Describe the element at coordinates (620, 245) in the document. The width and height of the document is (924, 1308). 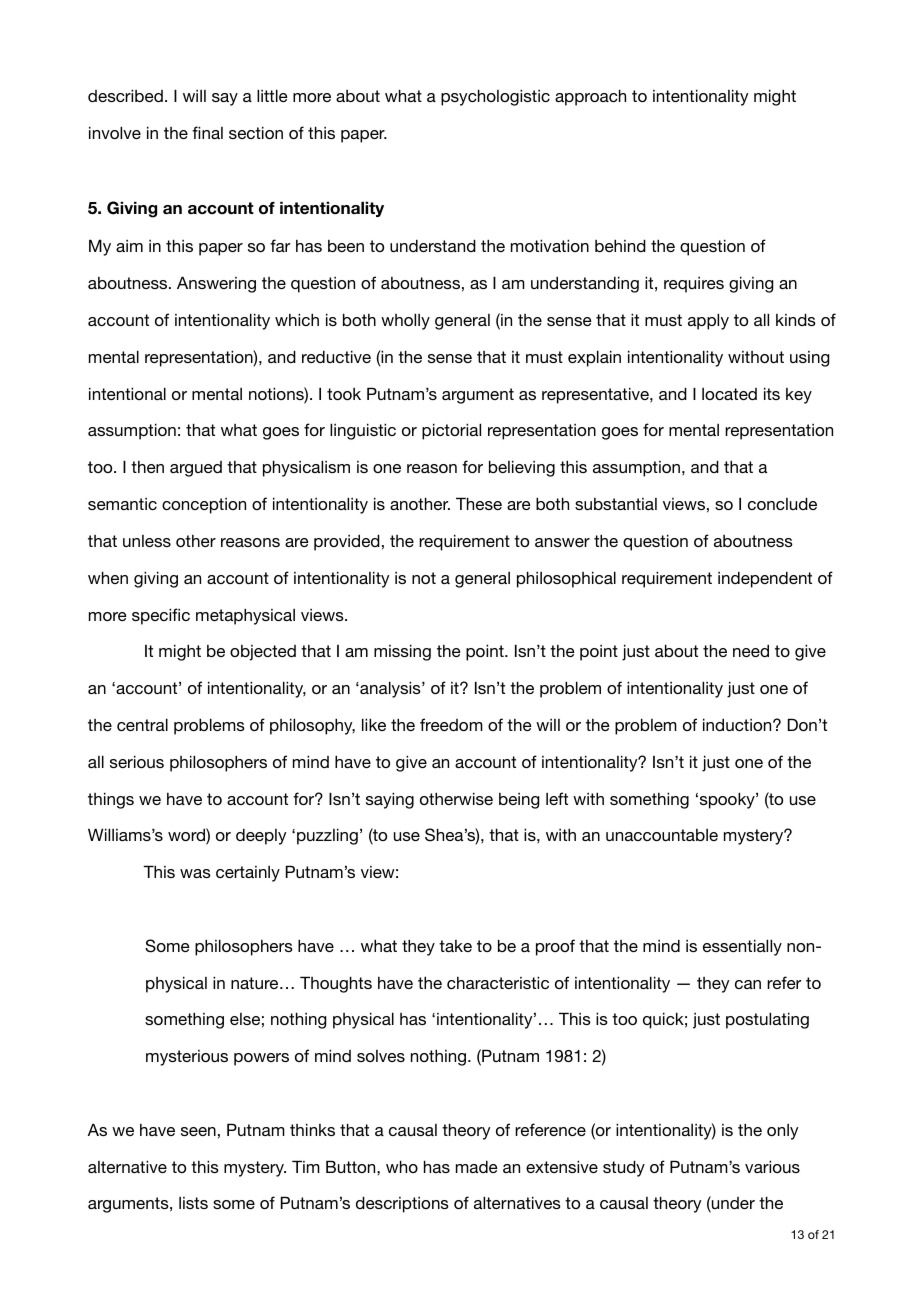
I see `behind` at that location.
